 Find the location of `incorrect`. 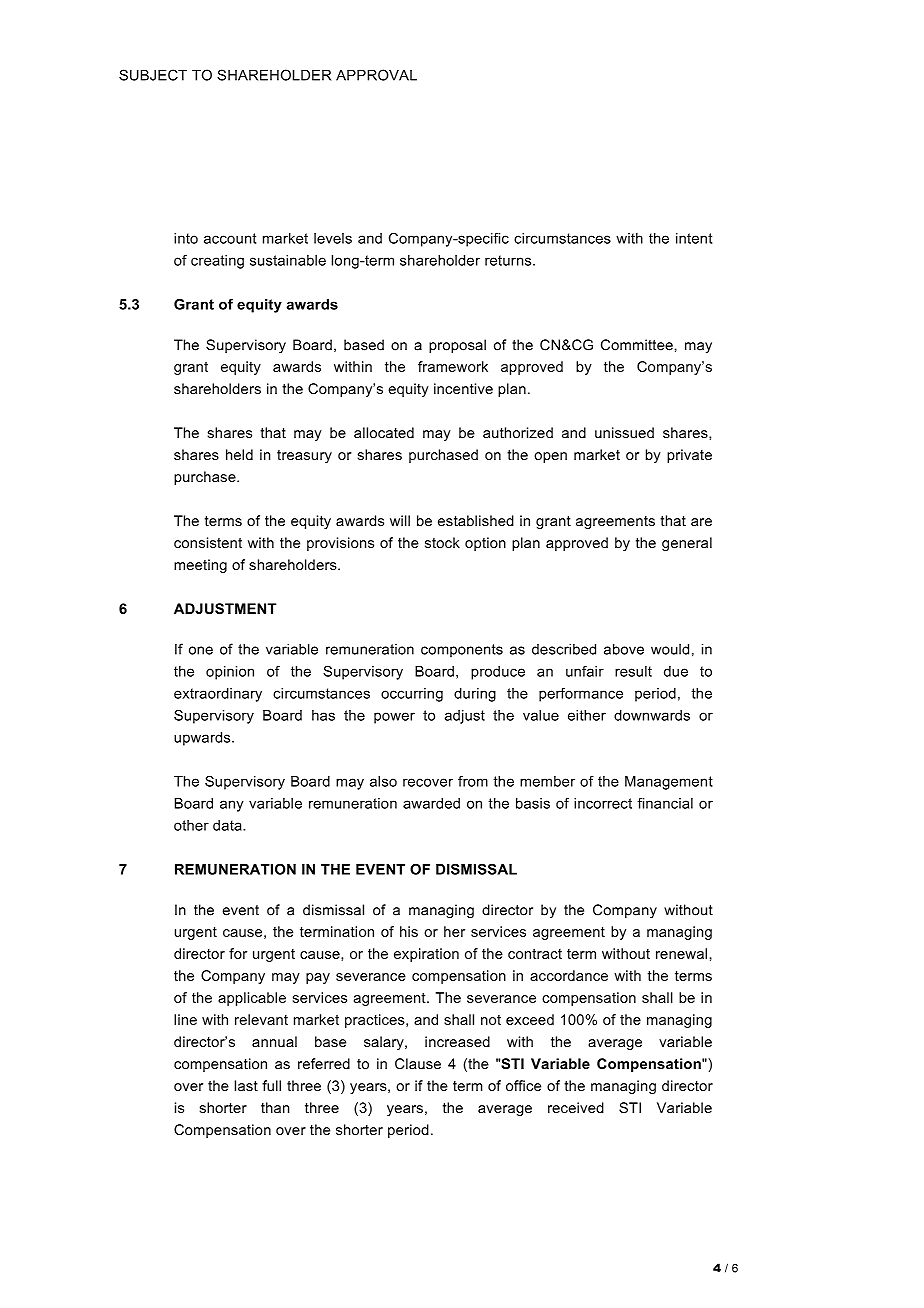

incorrect is located at coordinates (603, 803).
